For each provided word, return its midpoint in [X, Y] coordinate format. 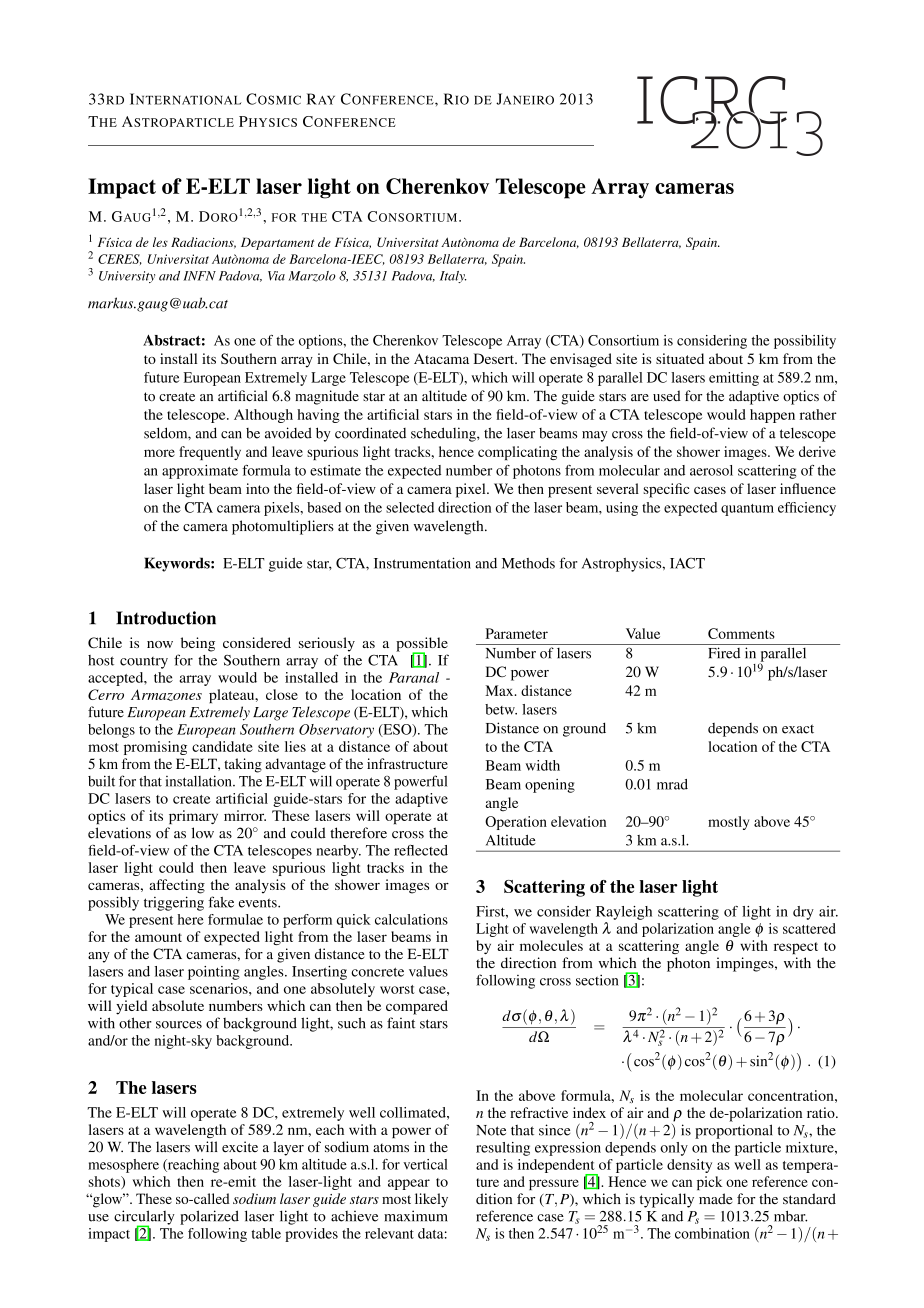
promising [155, 748]
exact [798, 729]
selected [410, 507]
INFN [199, 276]
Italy [453, 277]
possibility [805, 342]
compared [417, 1007]
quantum [747, 510]
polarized [209, 1217]
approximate [200, 472]
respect [796, 948]
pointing [214, 973]
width [543, 765]
